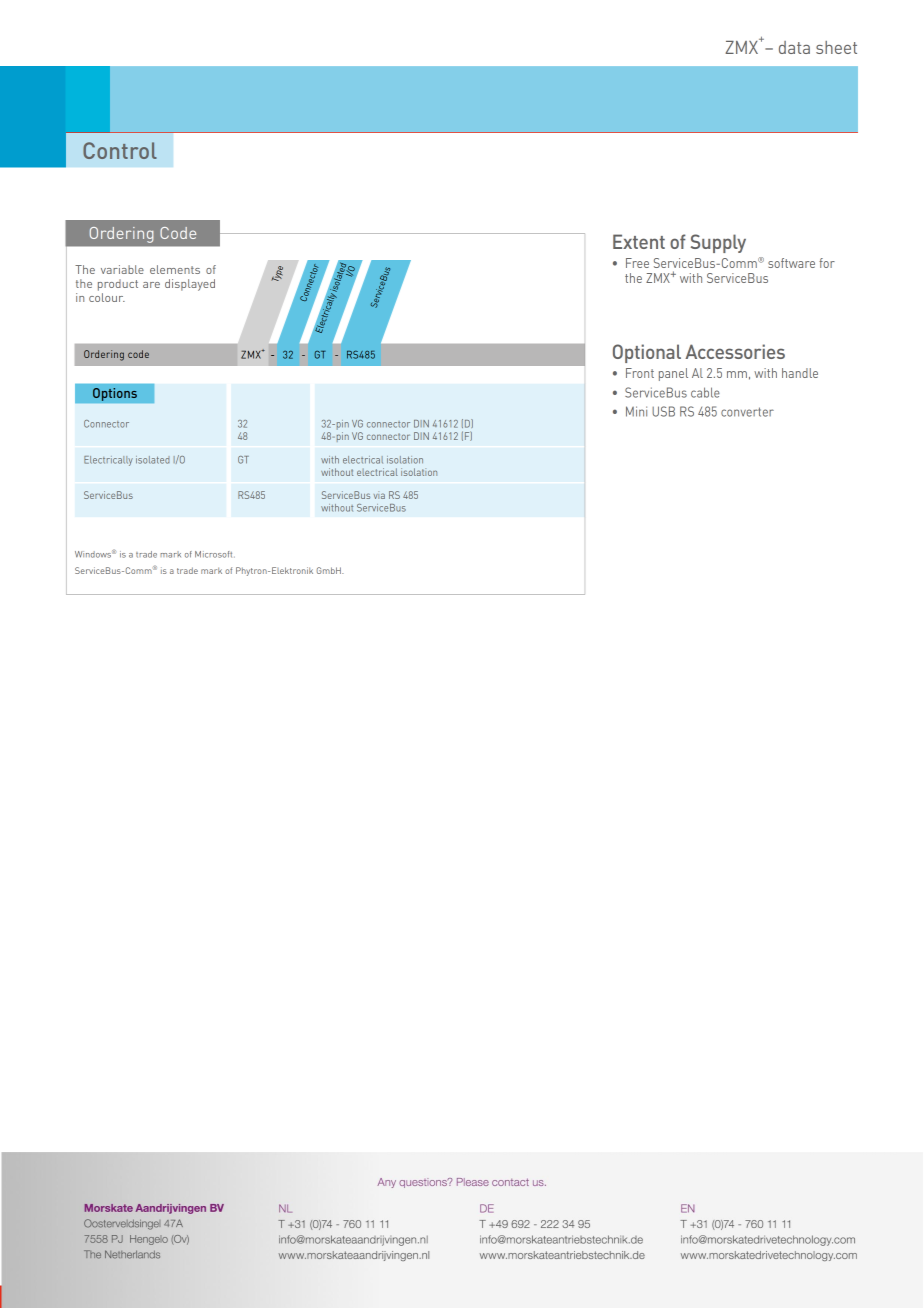  What do you see at coordinates (794, 47) in the screenshot?
I see `data` at bounding box center [794, 47].
